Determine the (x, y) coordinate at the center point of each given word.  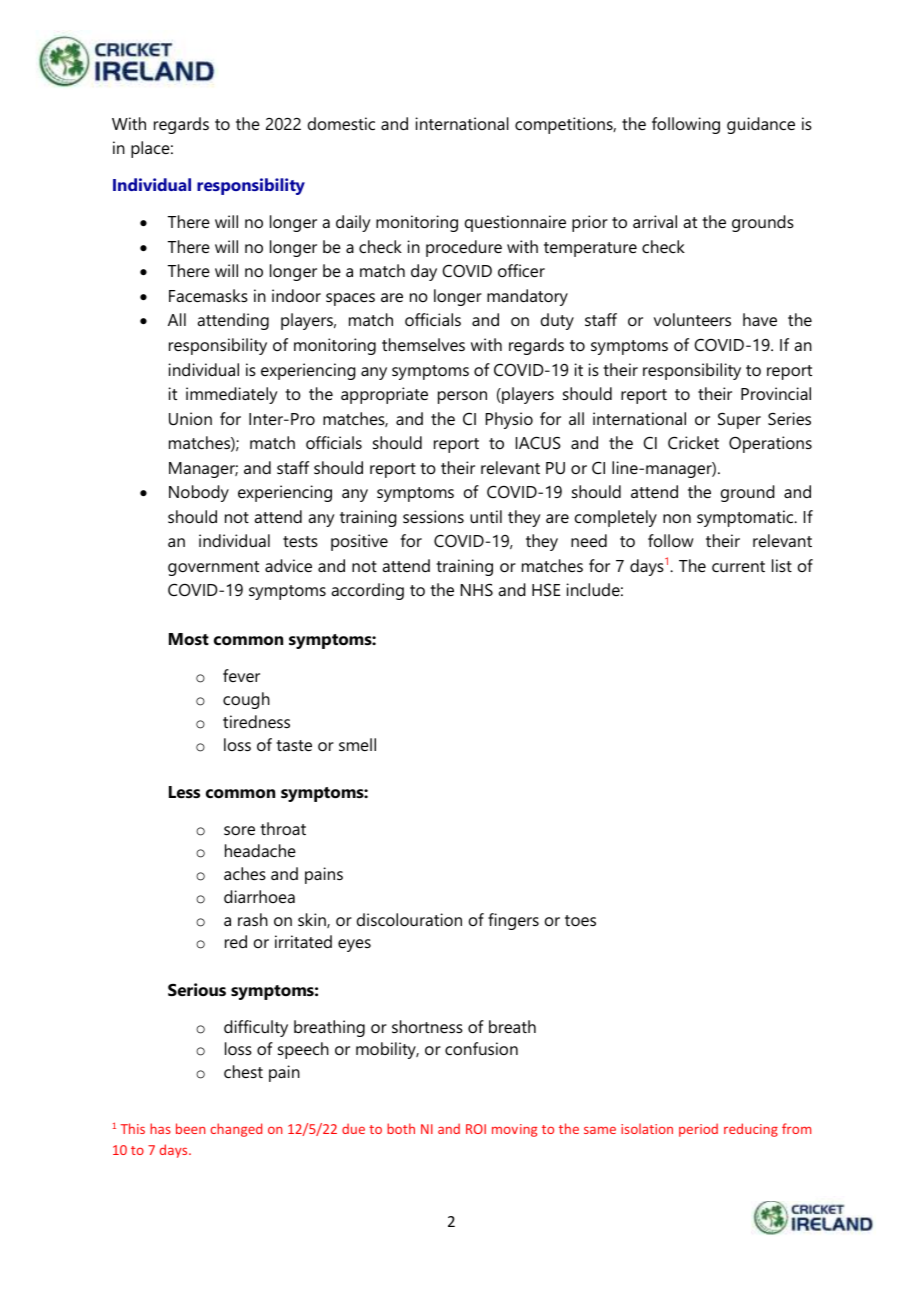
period (698, 1130)
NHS (477, 589)
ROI (476, 1129)
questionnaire (515, 223)
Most (189, 639)
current (738, 566)
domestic (341, 123)
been (190, 1128)
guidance (761, 125)
